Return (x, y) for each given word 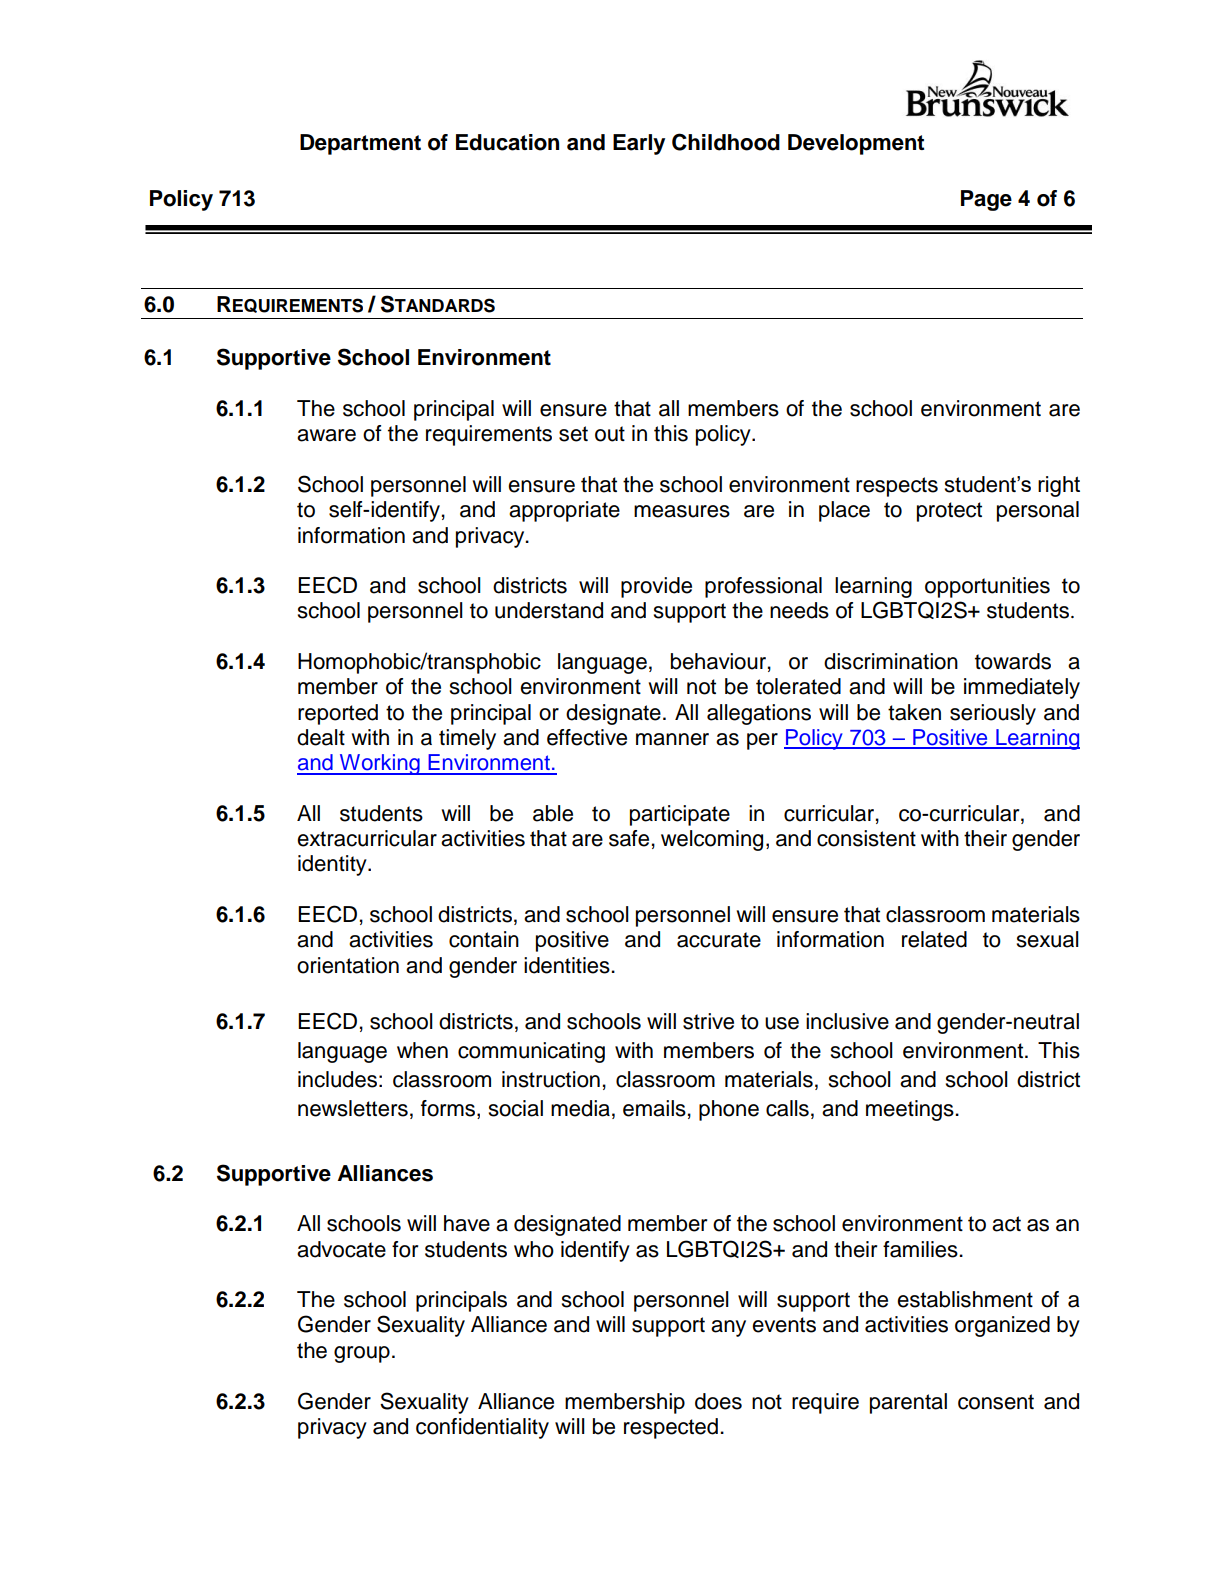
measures (682, 511)
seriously (993, 714)
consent (996, 1402)
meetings (911, 1110)
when (422, 1050)
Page (986, 200)
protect (949, 512)
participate (680, 815)
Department (360, 144)
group (362, 1354)
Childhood (726, 142)
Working (380, 764)
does (718, 1401)
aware (326, 435)
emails (654, 1108)
